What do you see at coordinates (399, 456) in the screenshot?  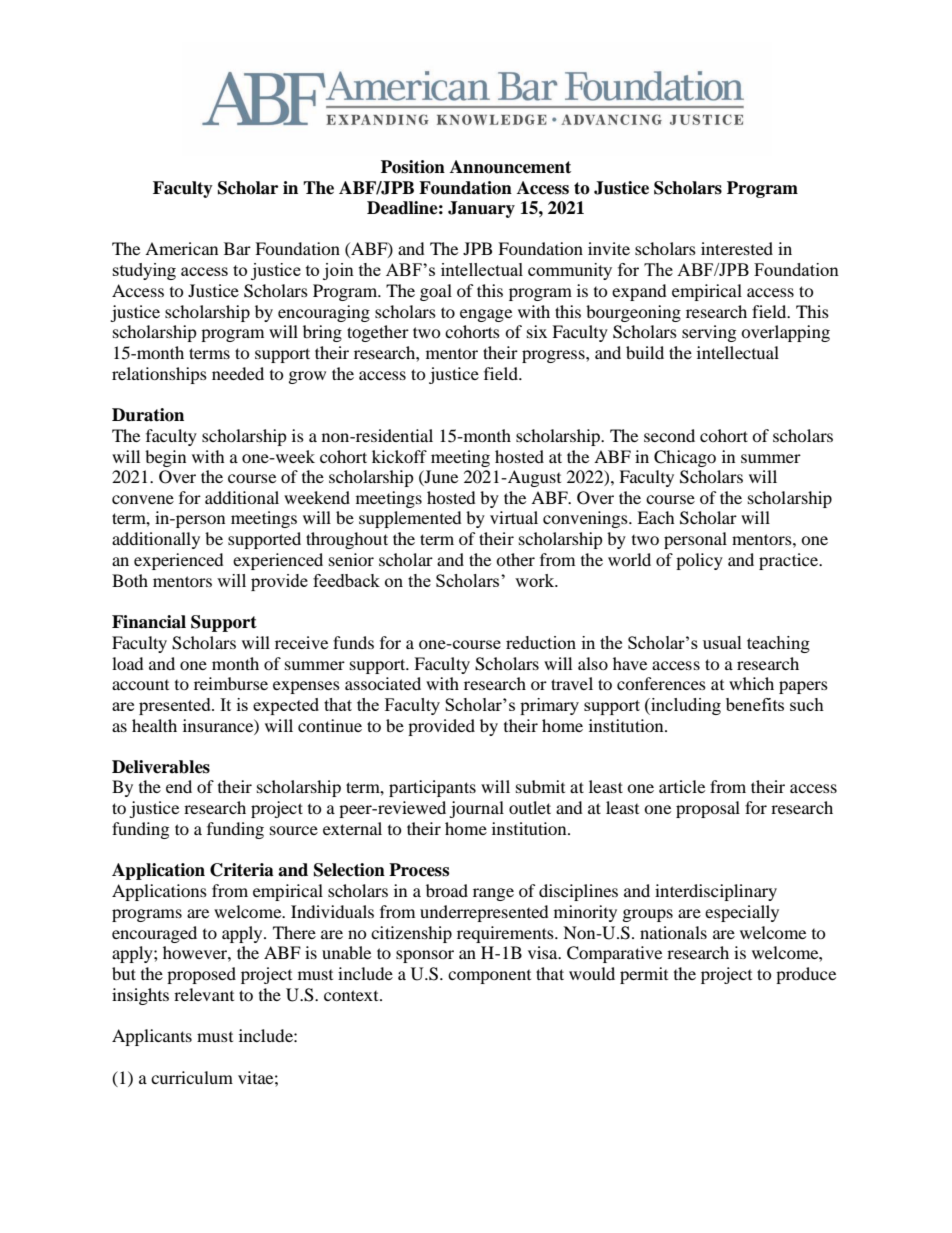 I see `kickoff` at bounding box center [399, 456].
